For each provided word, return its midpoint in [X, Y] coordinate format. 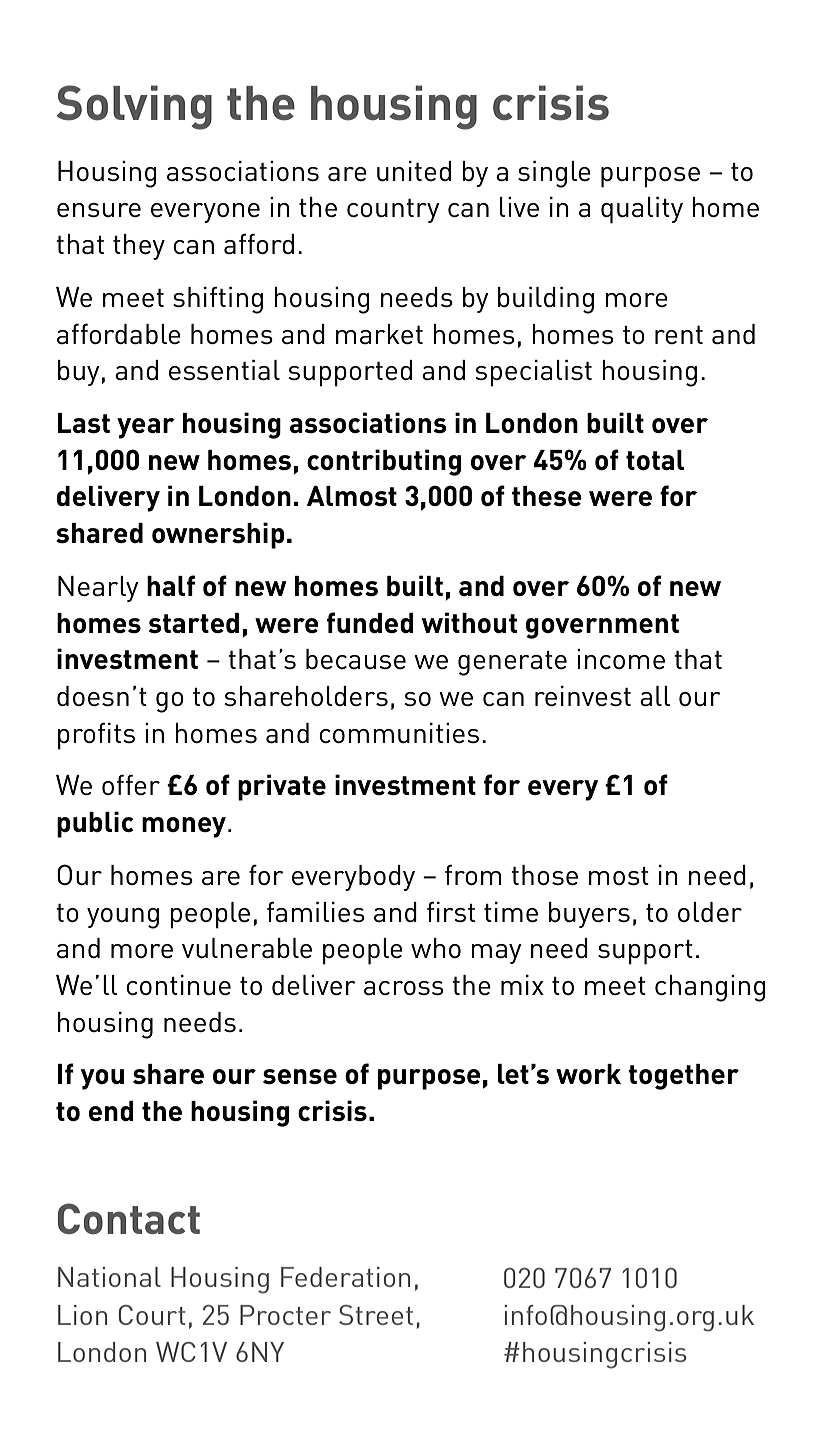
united [414, 171]
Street [376, 1315]
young [123, 918]
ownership [218, 535]
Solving [134, 107]
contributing [384, 462]
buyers [589, 915]
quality [642, 210]
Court [152, 1315]
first [451, 912]
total [655, 460]
